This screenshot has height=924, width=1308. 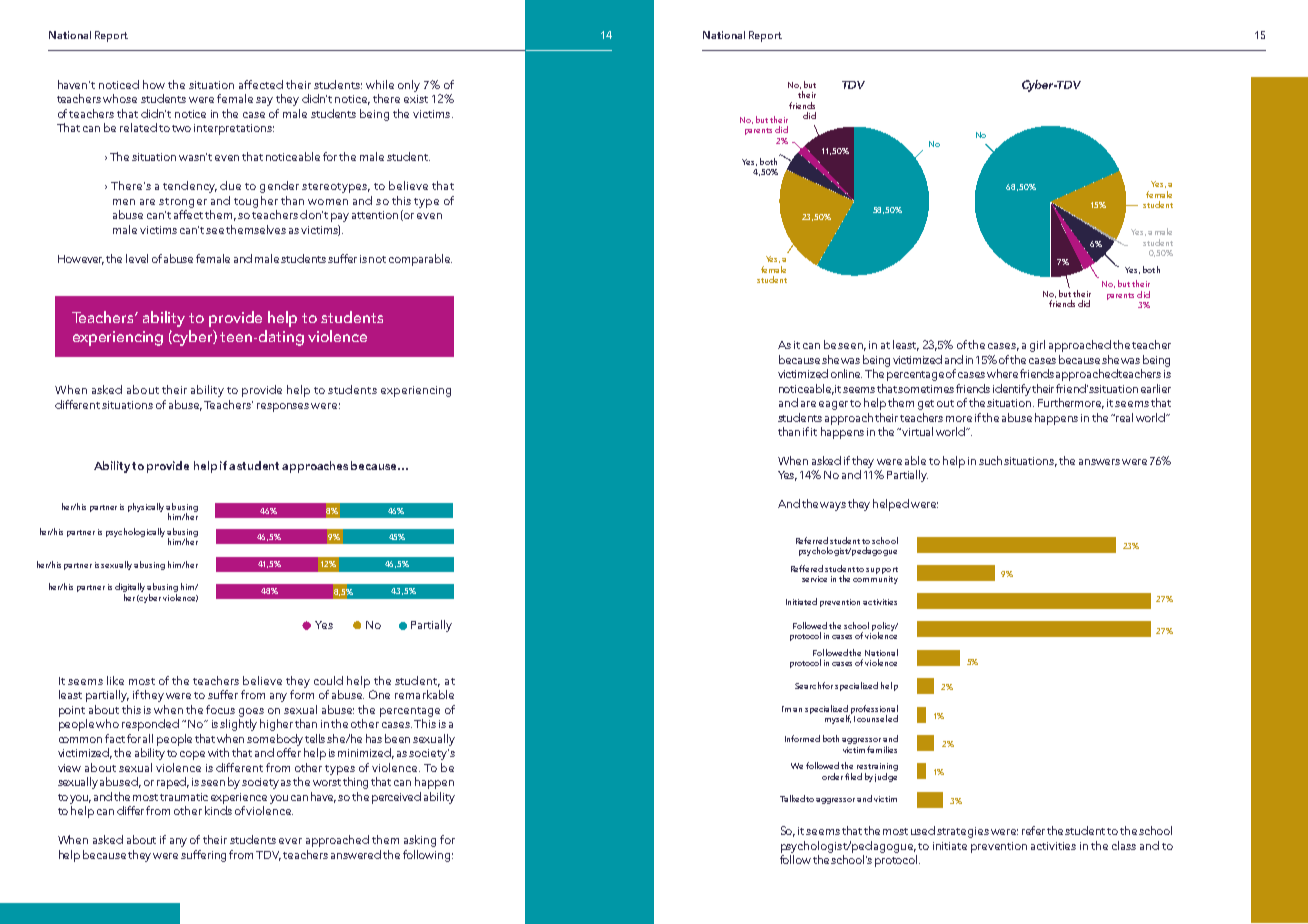 I want to click on ways, so click(x=833, y=506).
